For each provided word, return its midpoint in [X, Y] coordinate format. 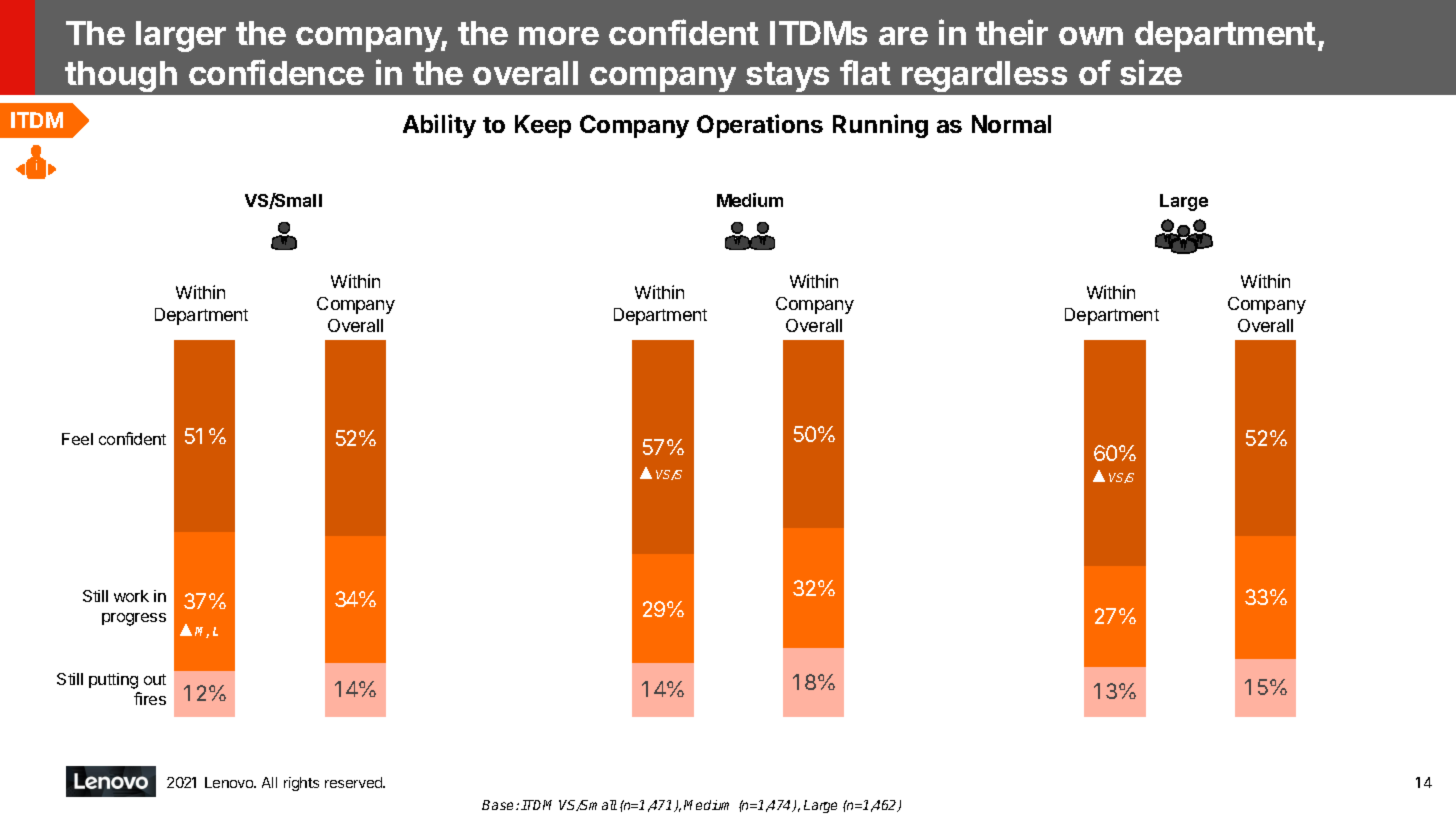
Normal [1011, 124]
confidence [276, 72]
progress [134, 619]
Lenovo [230, 782]
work [131, 596]
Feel [77, 439]
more [559, 36]
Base [499, 805]
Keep [543, 126]
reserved [355, 782]
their [1012, 32]
